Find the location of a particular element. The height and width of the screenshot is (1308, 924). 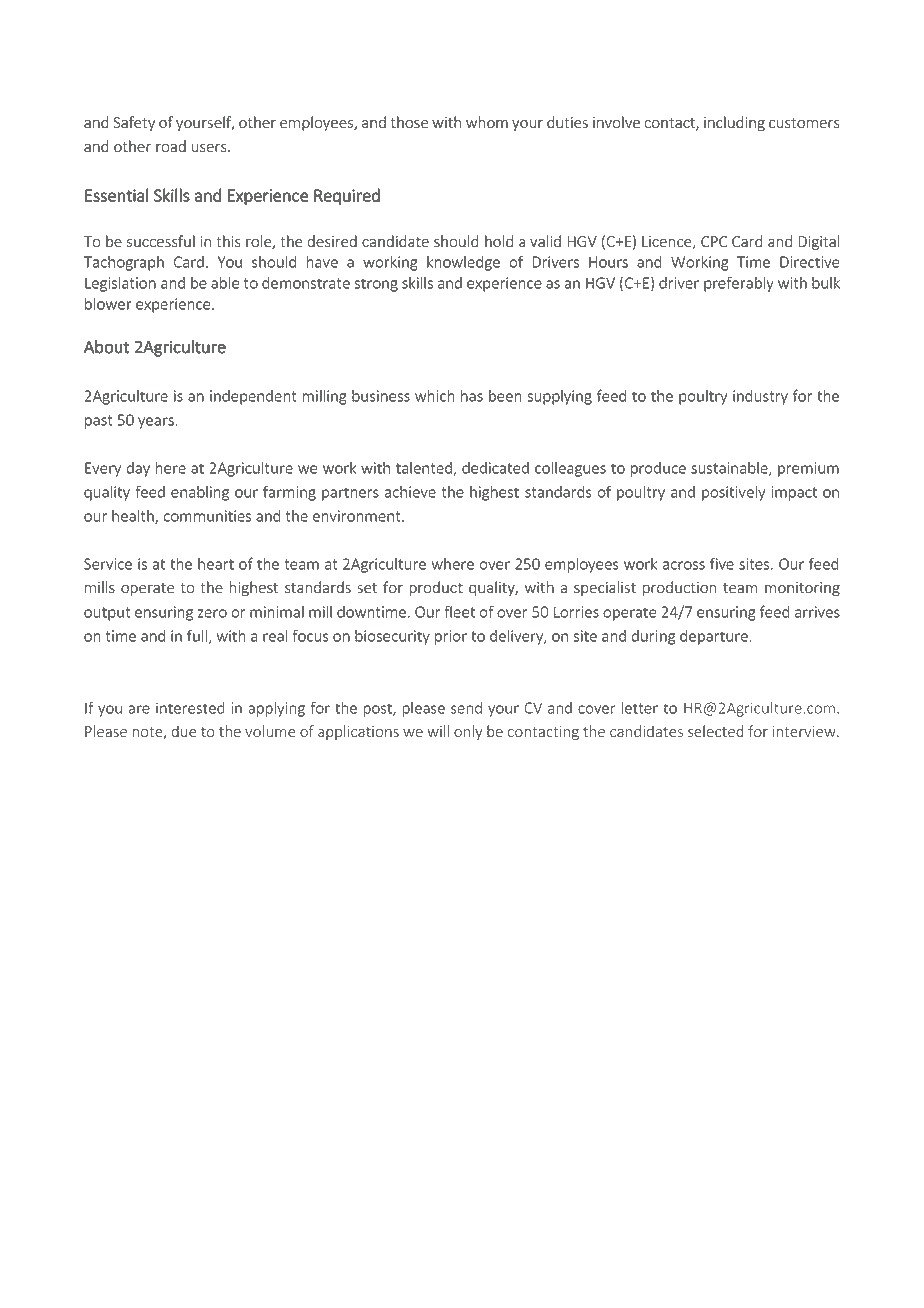

including is located at coordinates (734, 123).
